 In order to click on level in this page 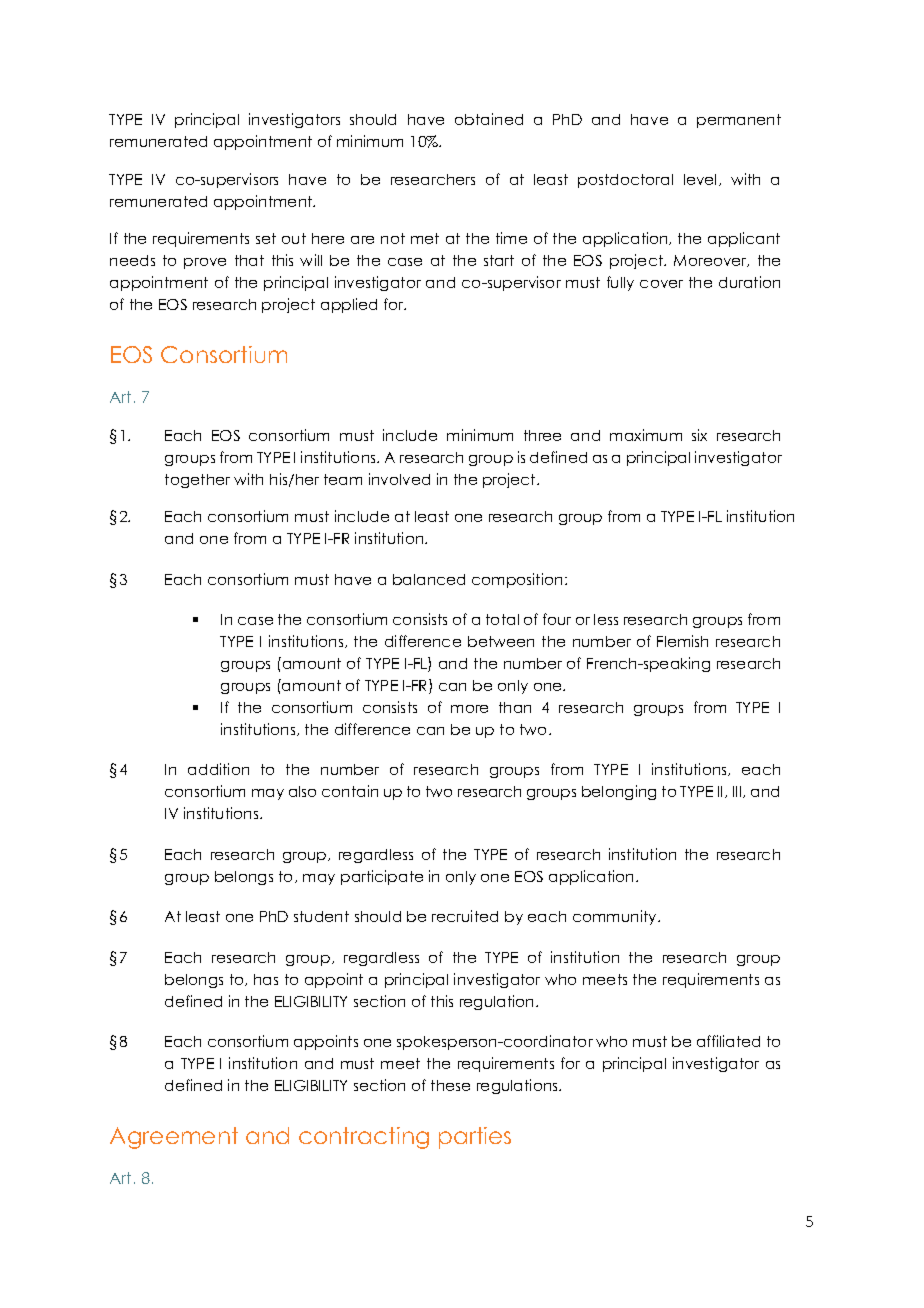, I will do `click(702, 180)`.
